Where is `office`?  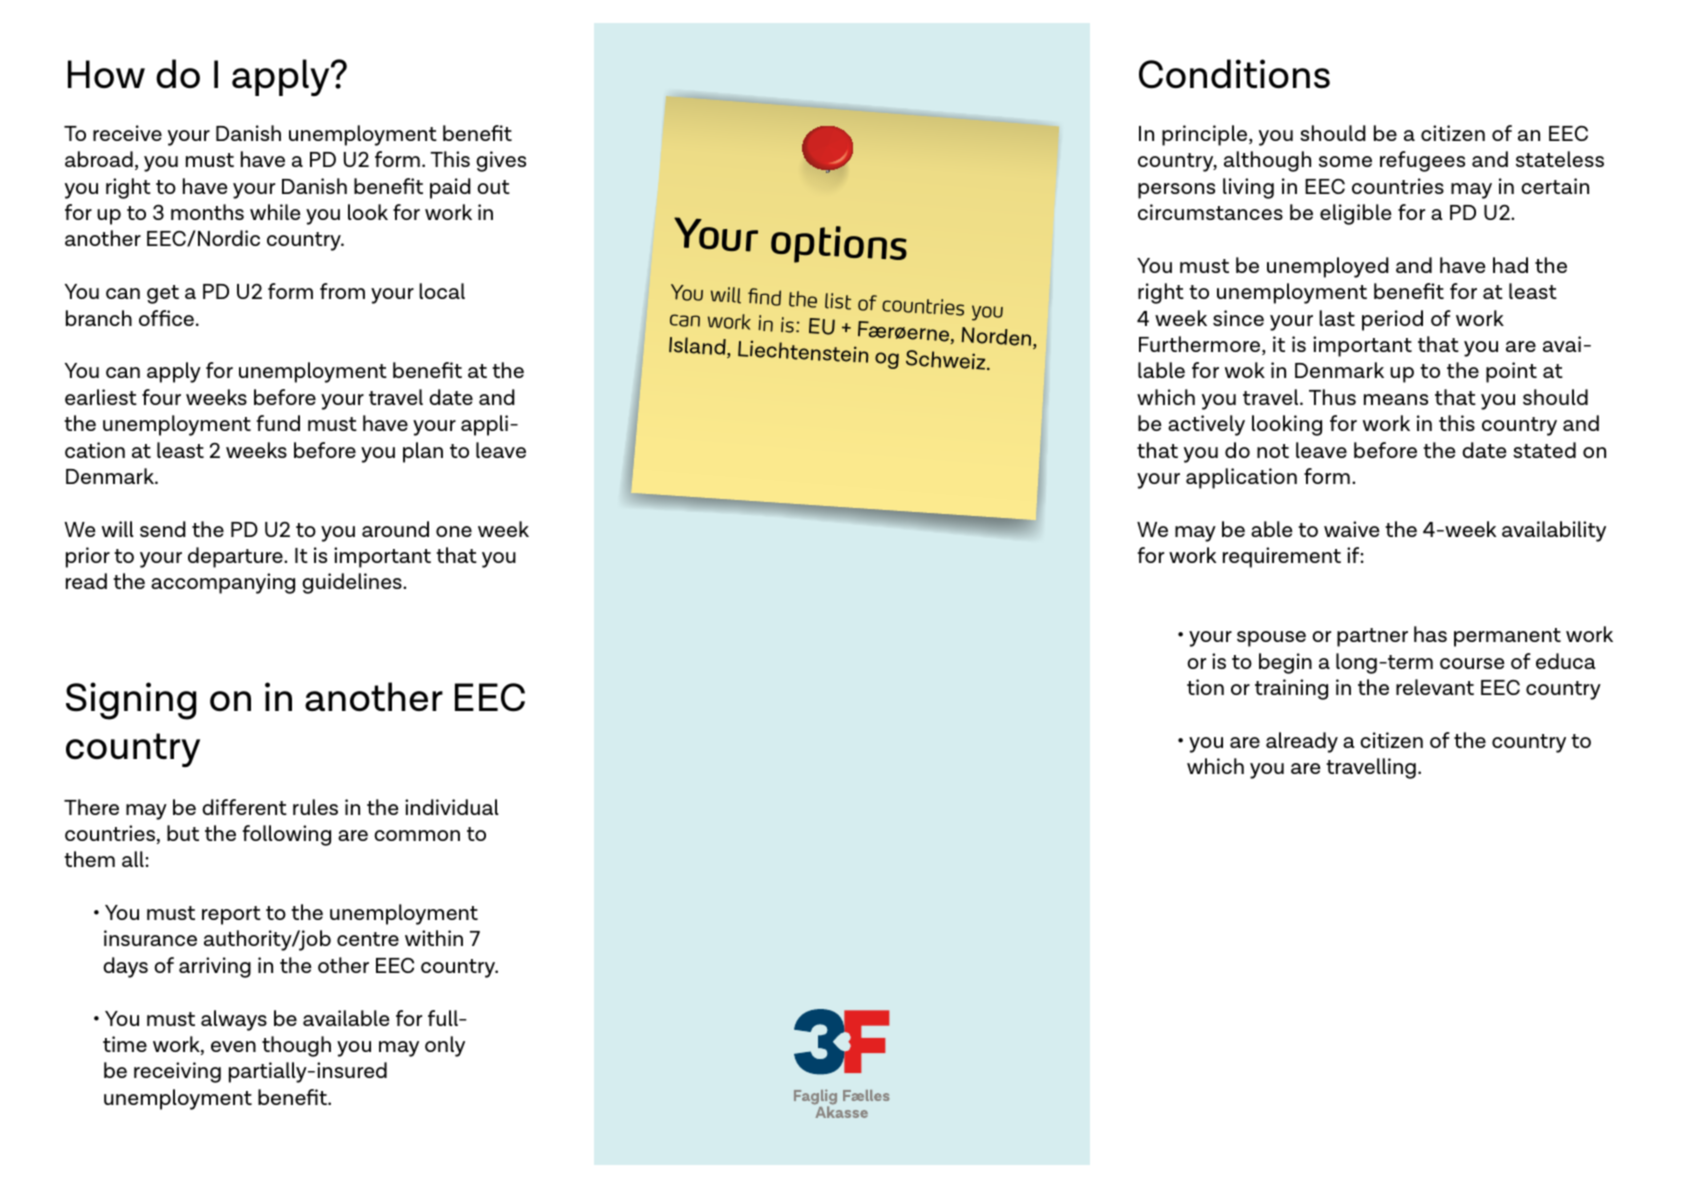
office is located at coordinates (166, 318).
